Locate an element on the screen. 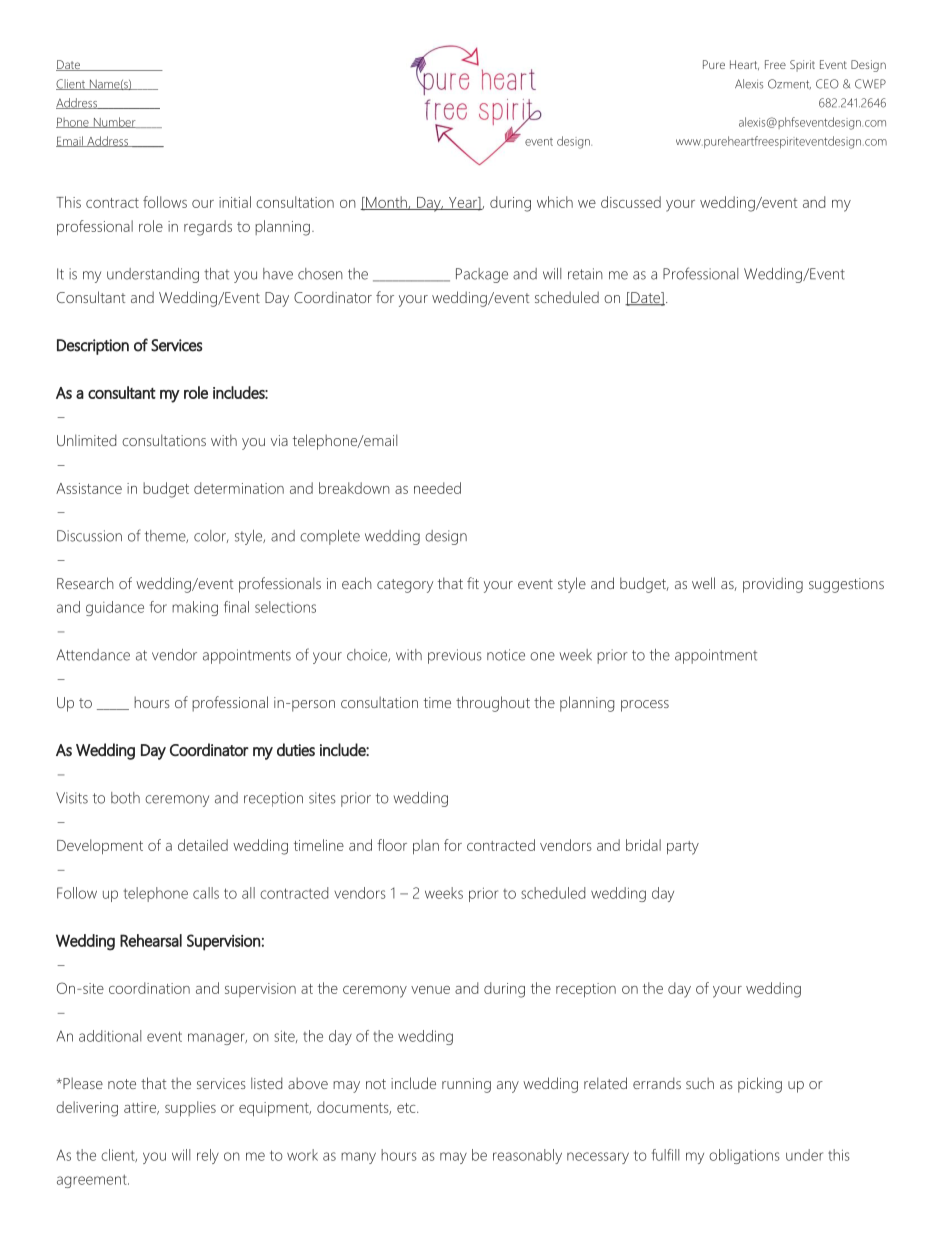 The height and width of the screenshot is (1233, 952). floor is located at coordinates (392, 845).
